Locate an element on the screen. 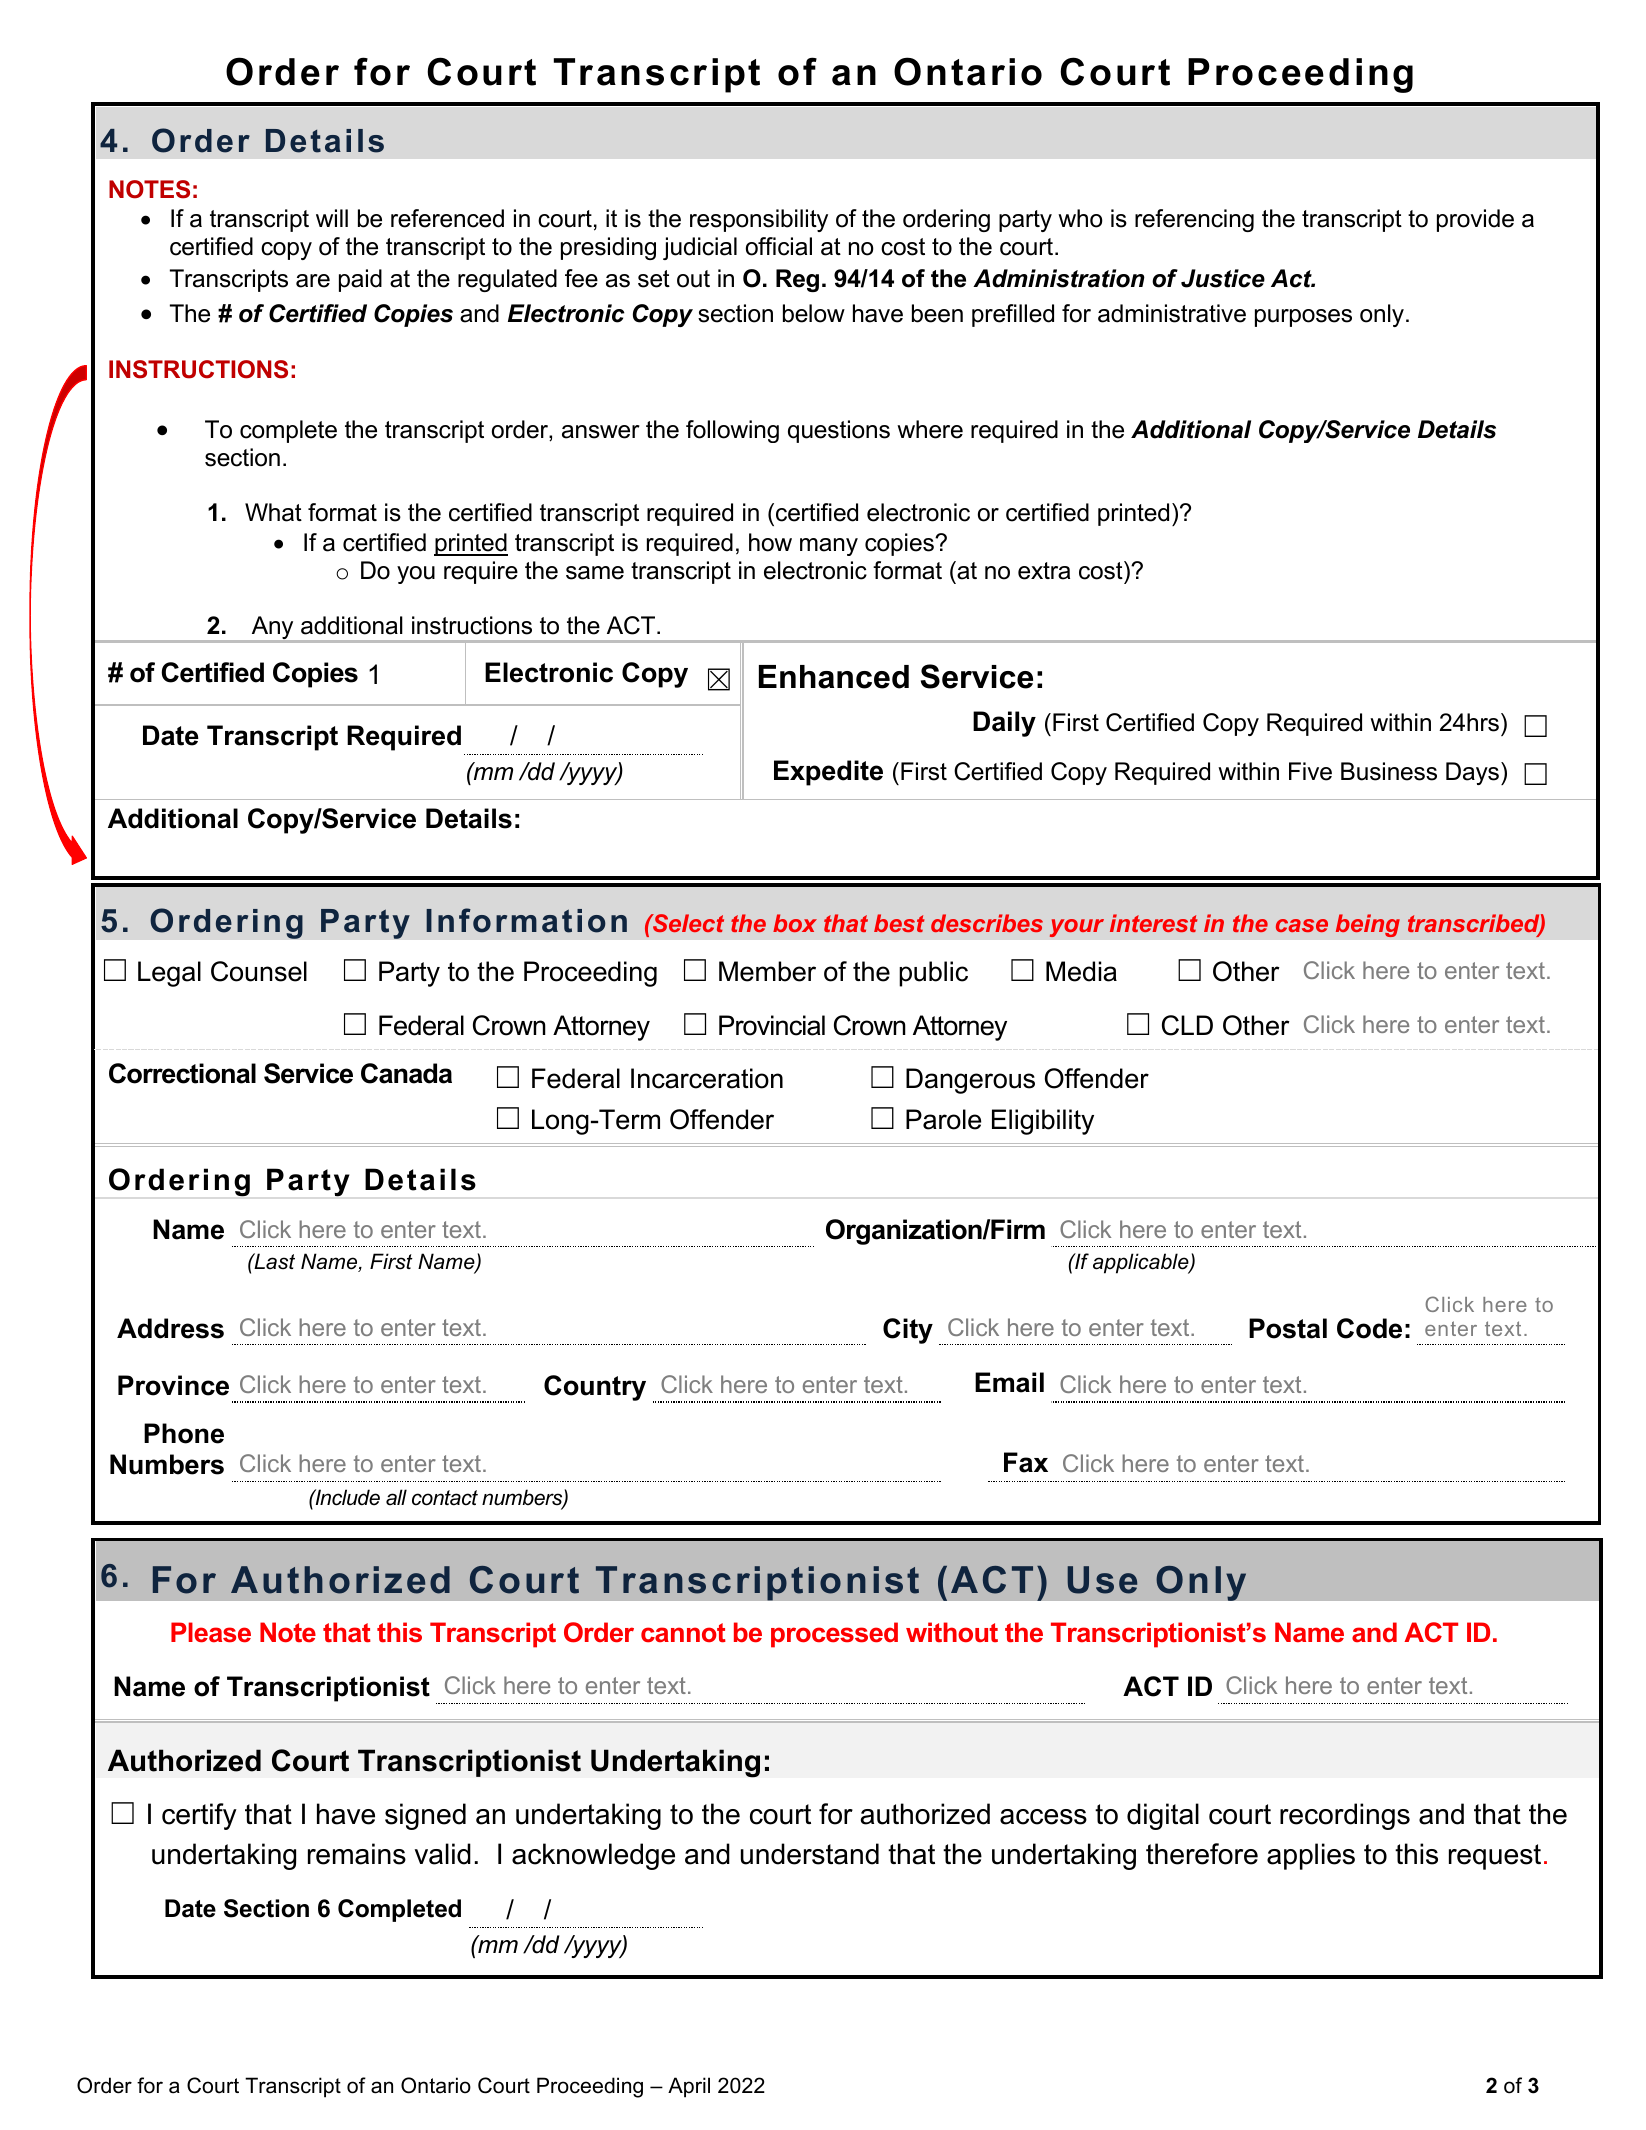 The image size is (1646, 2130). remains is located at coordinates (357, 1854).
